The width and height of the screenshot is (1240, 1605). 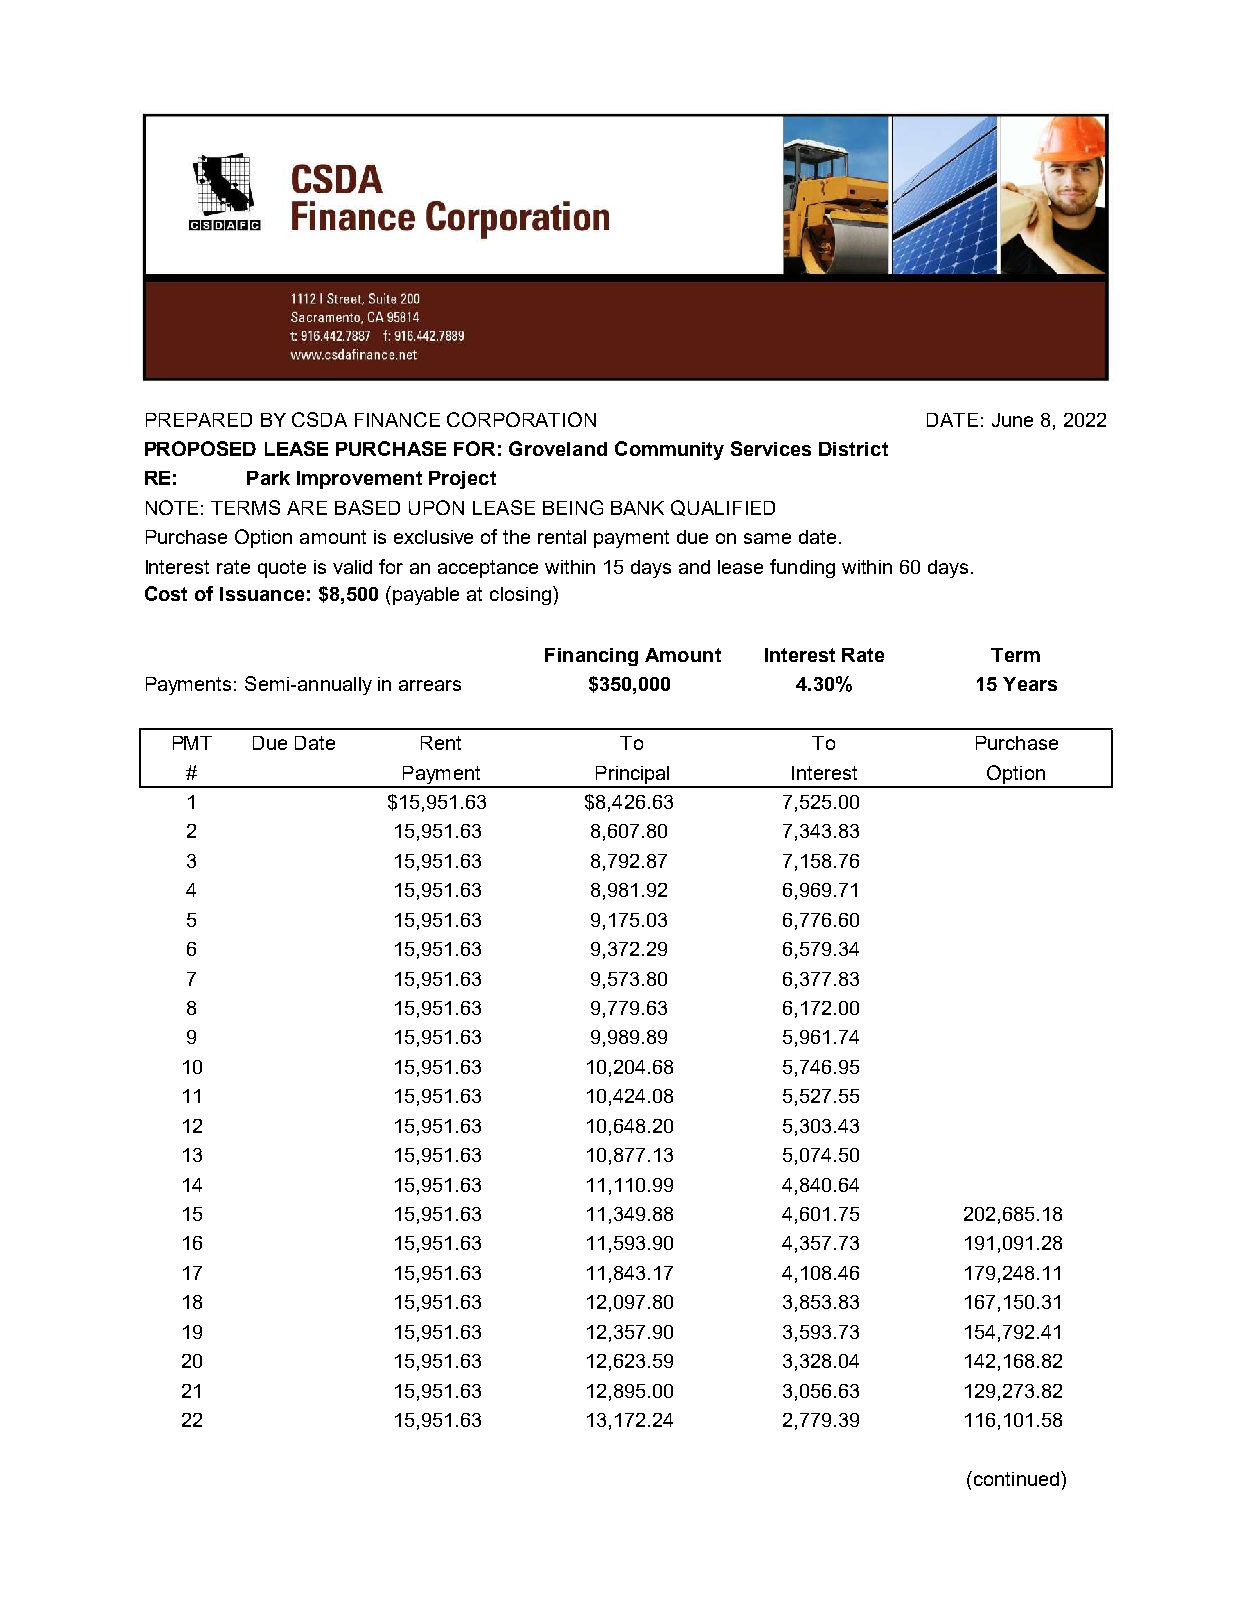 I want to click on Park, so click(x=268, y=478).
